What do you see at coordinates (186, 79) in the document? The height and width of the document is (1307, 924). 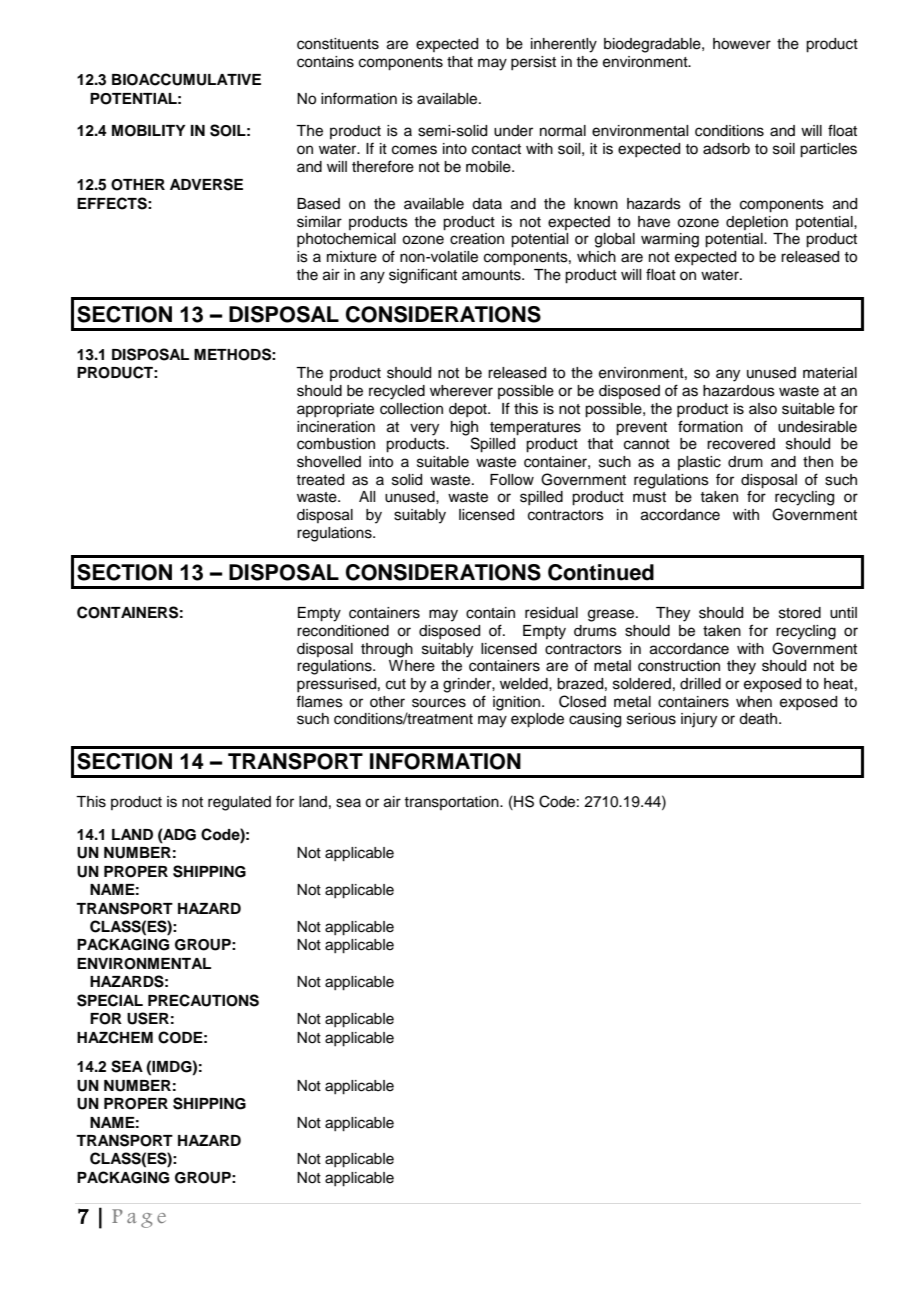 I see `BIOACCUMULATIVE` at bounding box center [186, 79].
